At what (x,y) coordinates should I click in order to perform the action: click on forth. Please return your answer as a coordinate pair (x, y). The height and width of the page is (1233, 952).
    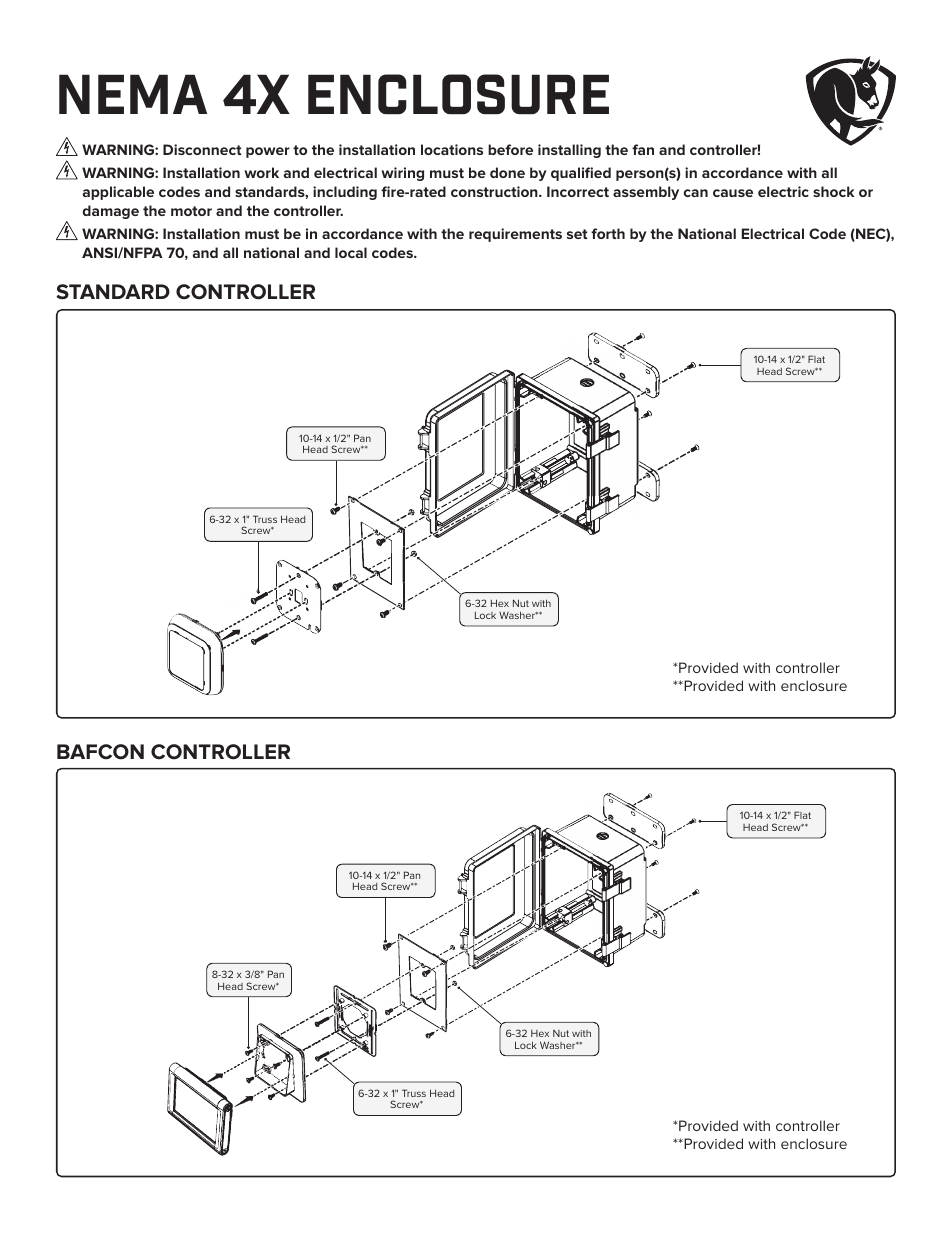
    Looking at the image, I should click on (608, 233).
